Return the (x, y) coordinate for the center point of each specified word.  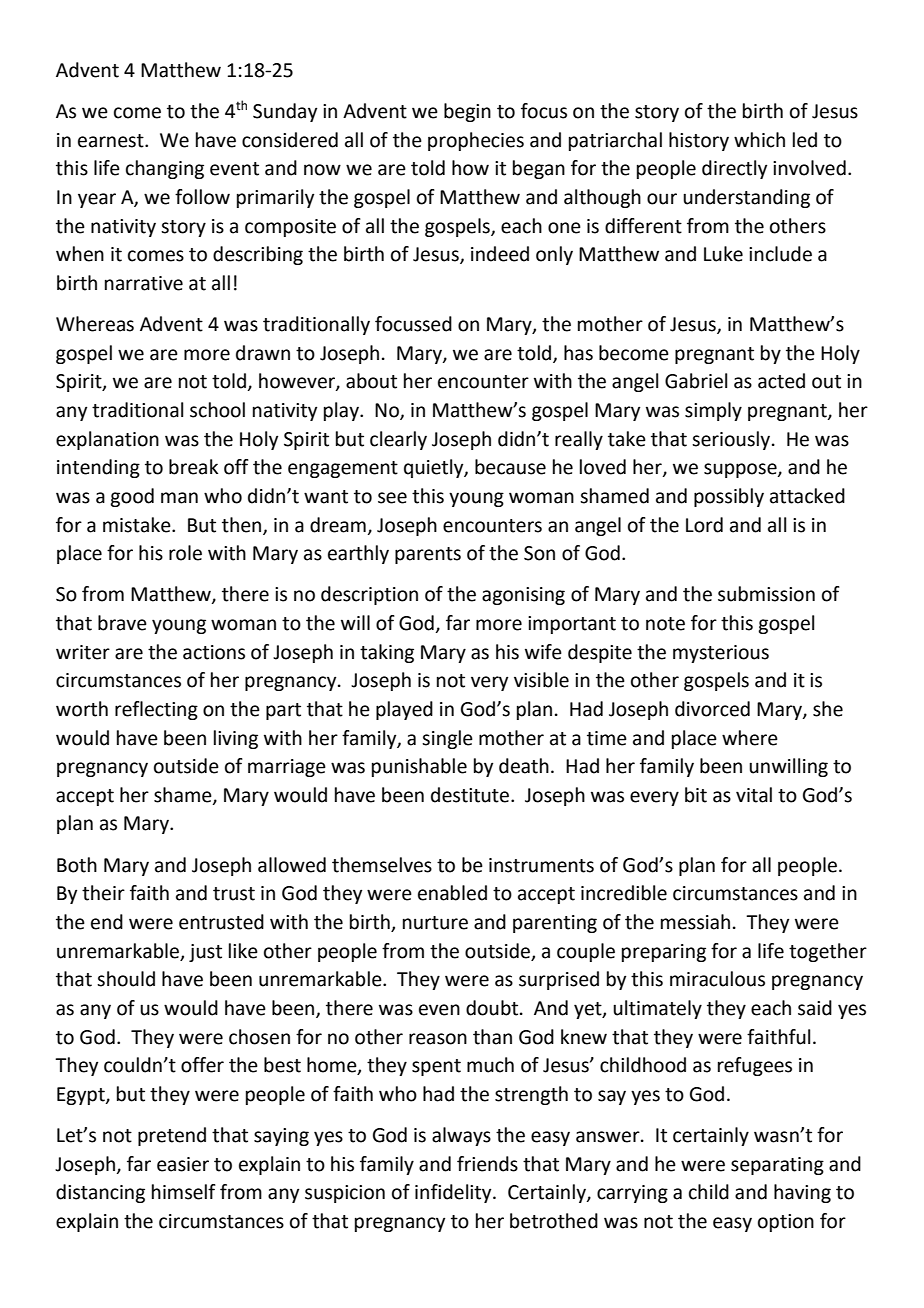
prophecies (476, 141)
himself (184, 1192)
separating (777, 1166)
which (759, 140)
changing (165, 169)
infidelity (454, 1193)
